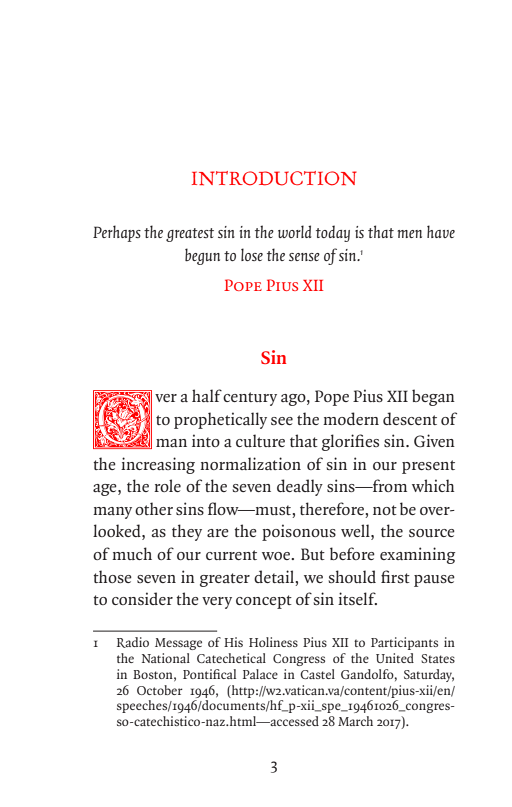 The width and height of the screenshot is (512, 807). Describe the element at coordinates (117, 233) in the screenshot. I see `Perhaps` at that location.
